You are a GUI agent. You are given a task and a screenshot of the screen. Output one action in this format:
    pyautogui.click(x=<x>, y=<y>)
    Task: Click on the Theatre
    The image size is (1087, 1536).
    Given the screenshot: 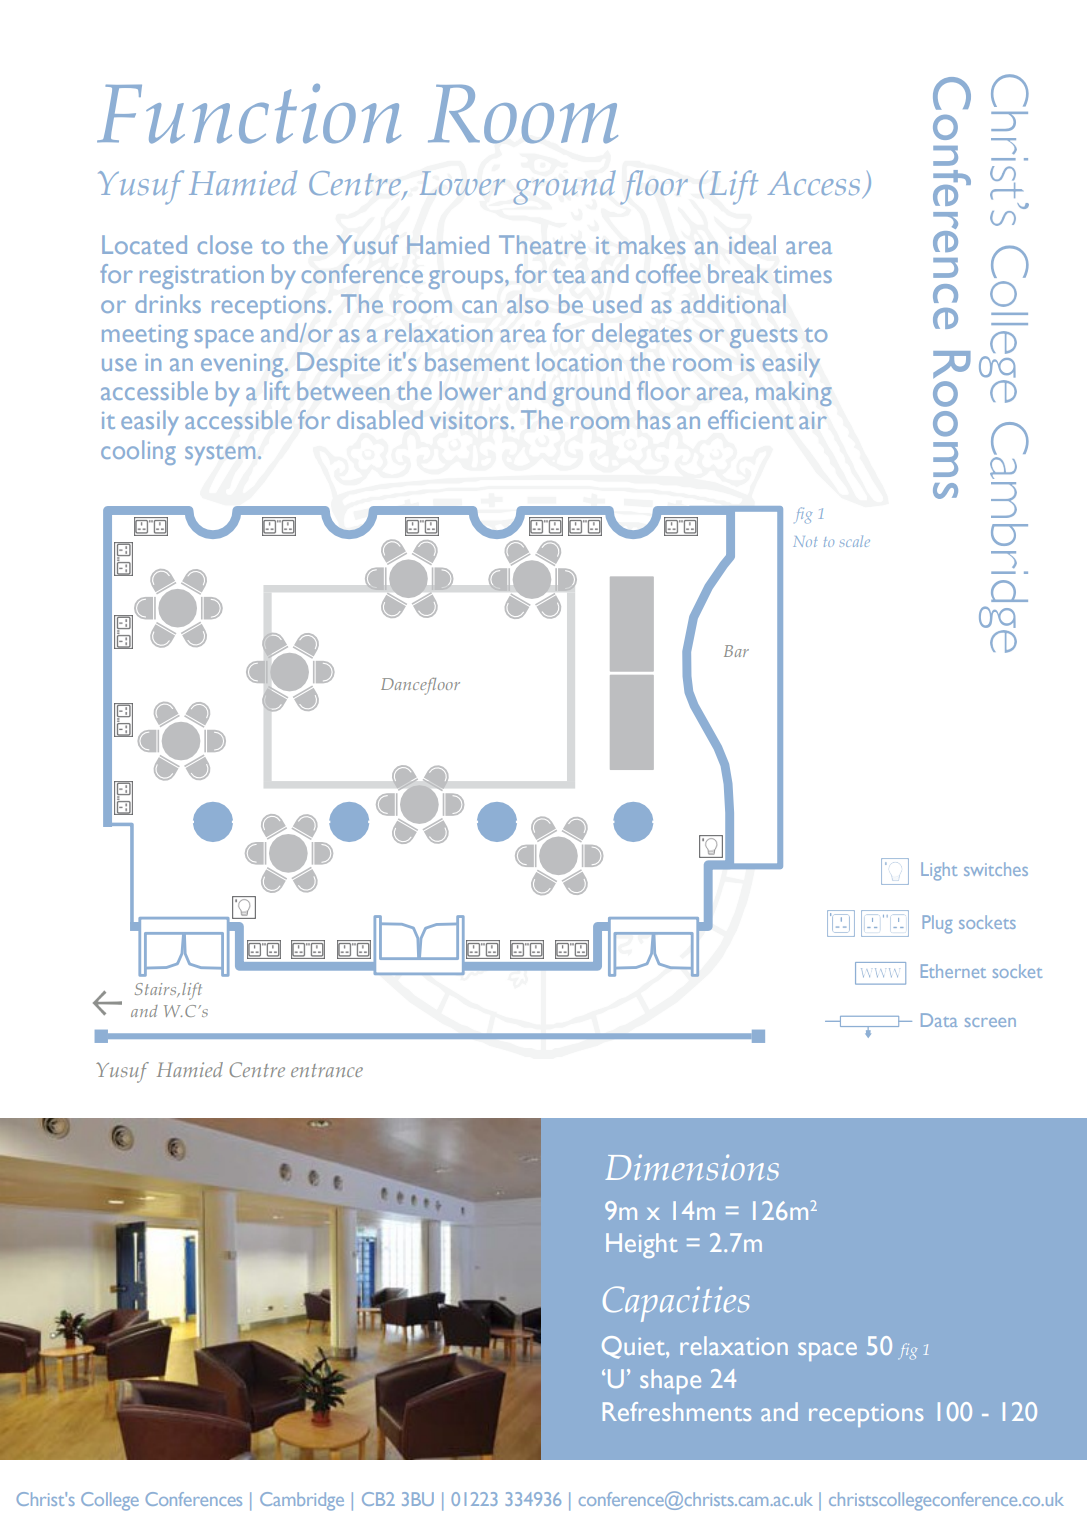 What is the action you would take?
    pyautogui.click(x=542, y=244)
